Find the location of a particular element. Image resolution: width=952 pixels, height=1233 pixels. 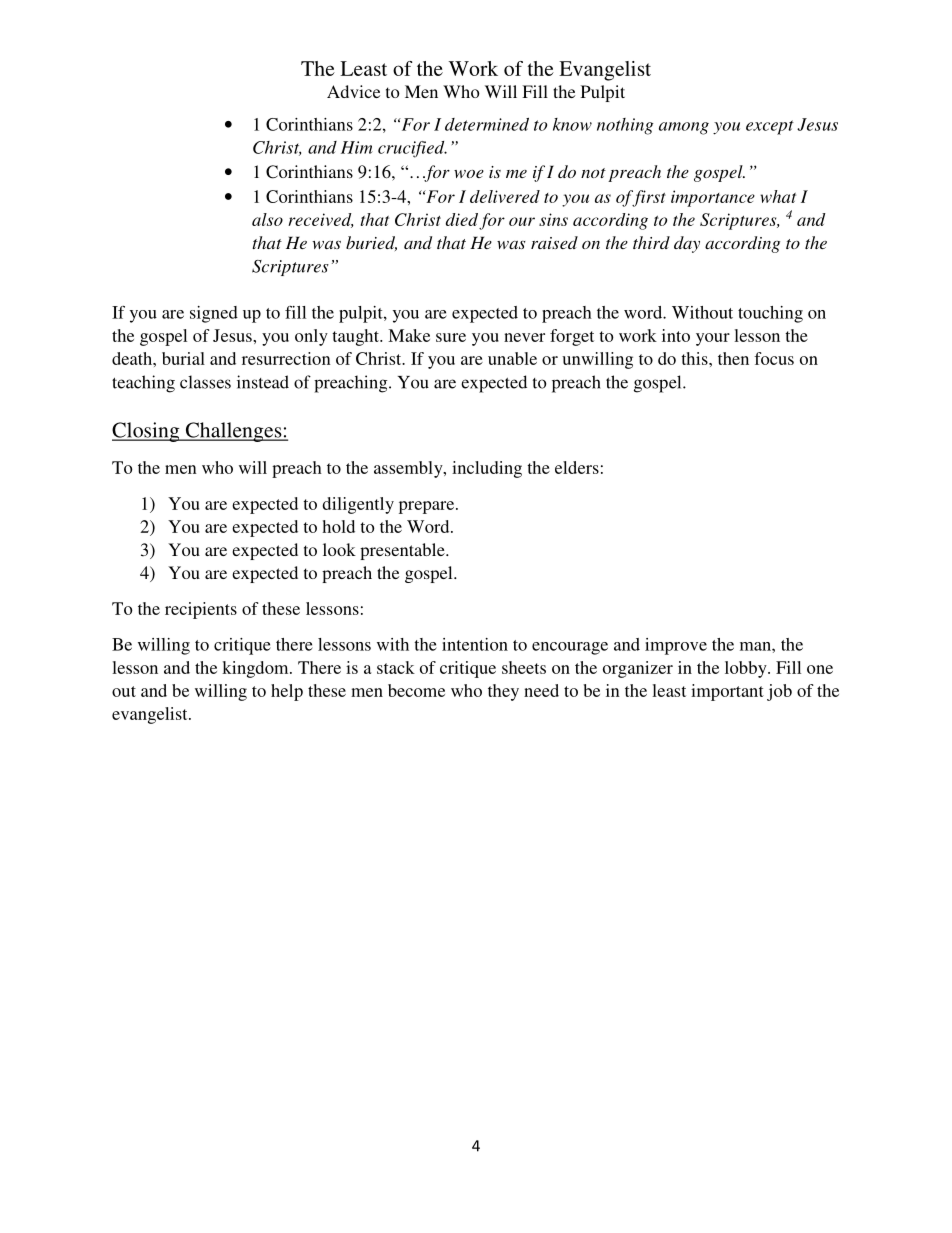

elders is located at coordinates (577, 467).
